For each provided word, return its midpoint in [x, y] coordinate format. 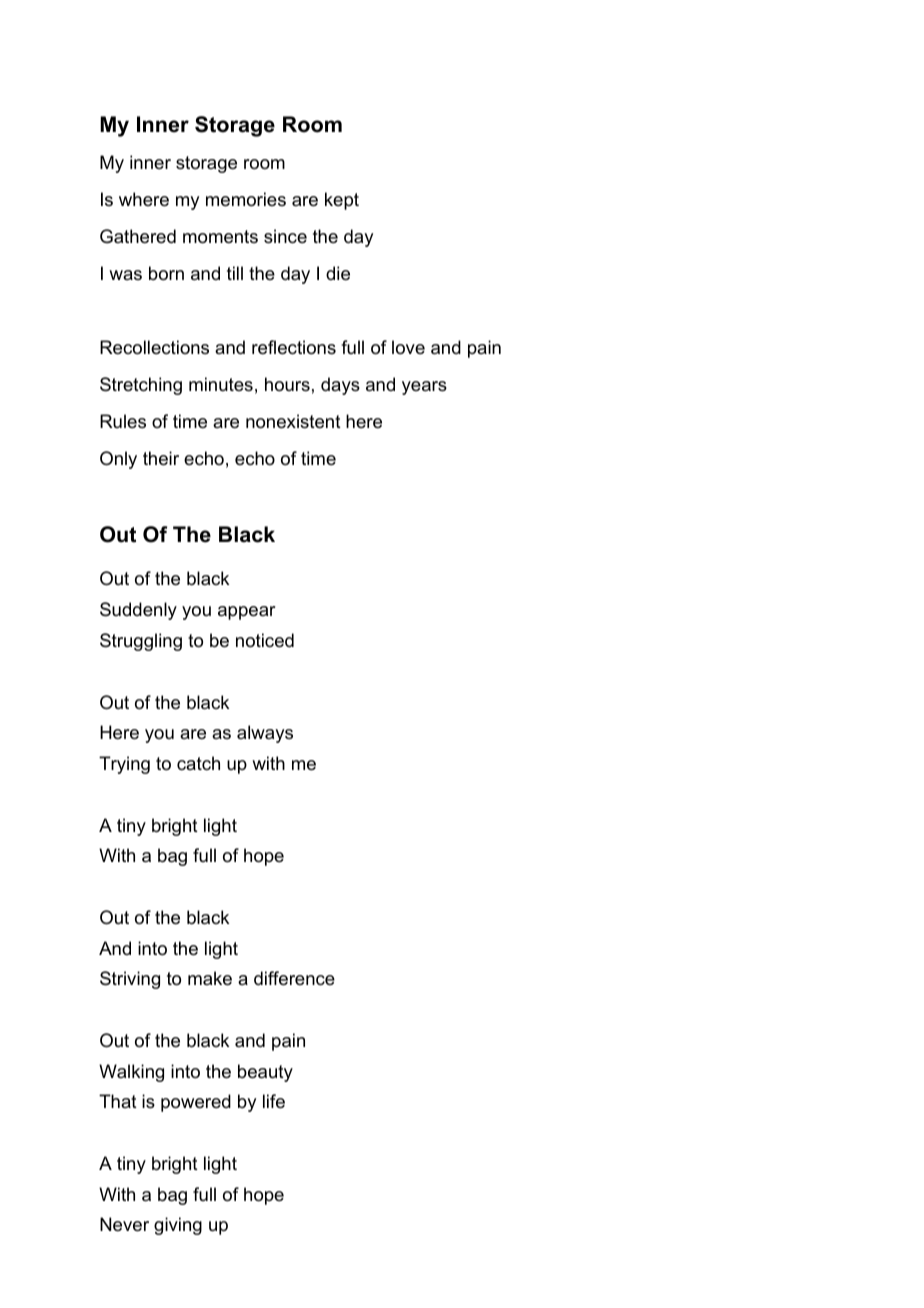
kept [342, 201]
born [166, 273]
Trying [124, 765]
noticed [265, 640]
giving [178, 1226]
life [274, 1101]
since [285, 236]
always [265, 734]
